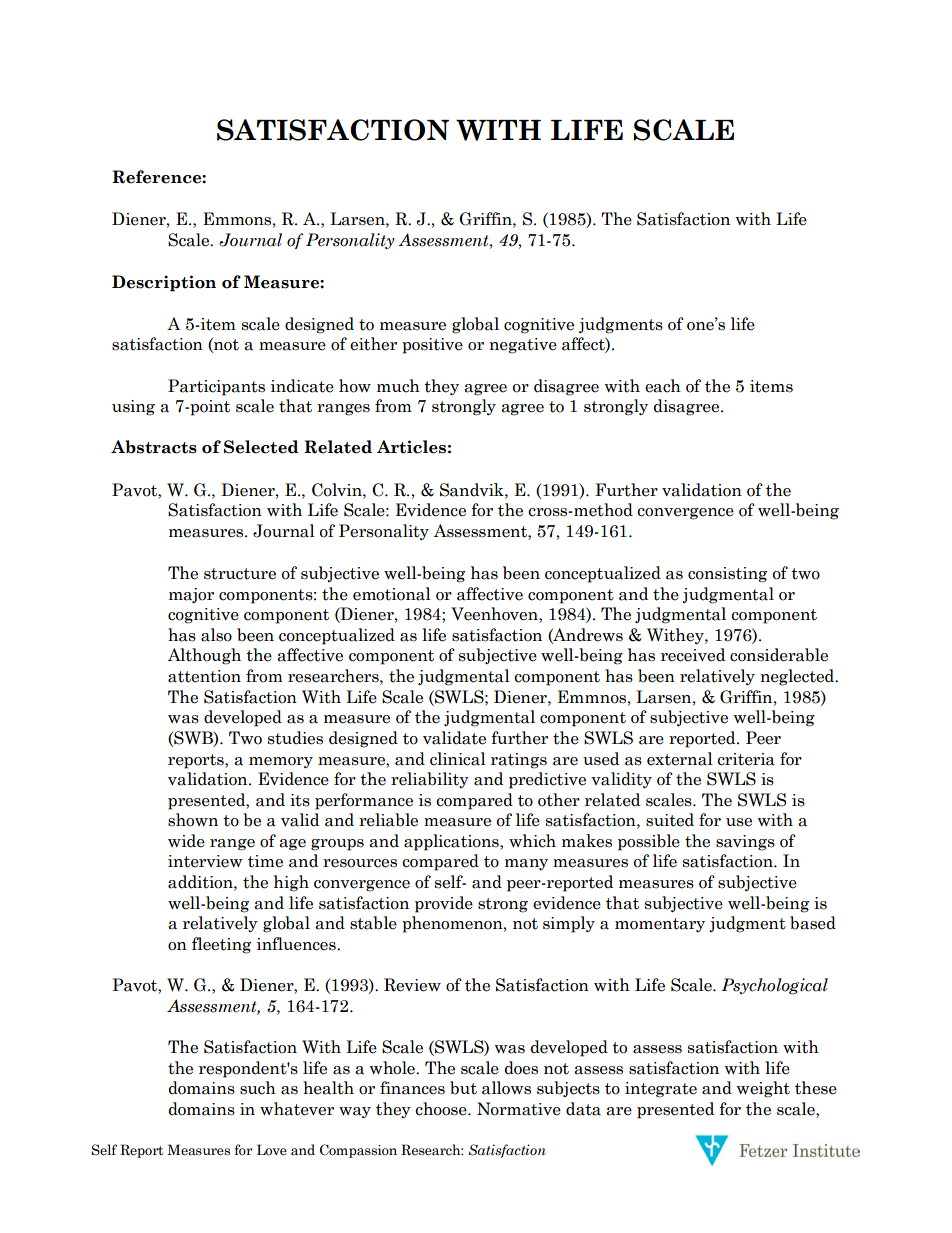 Image resolution: width=952 pixels, height=1233 pixels. What do you see at coordinates (442, 1109) in the screenshot?
I see `choose` at bounding box center [442, 1109].
